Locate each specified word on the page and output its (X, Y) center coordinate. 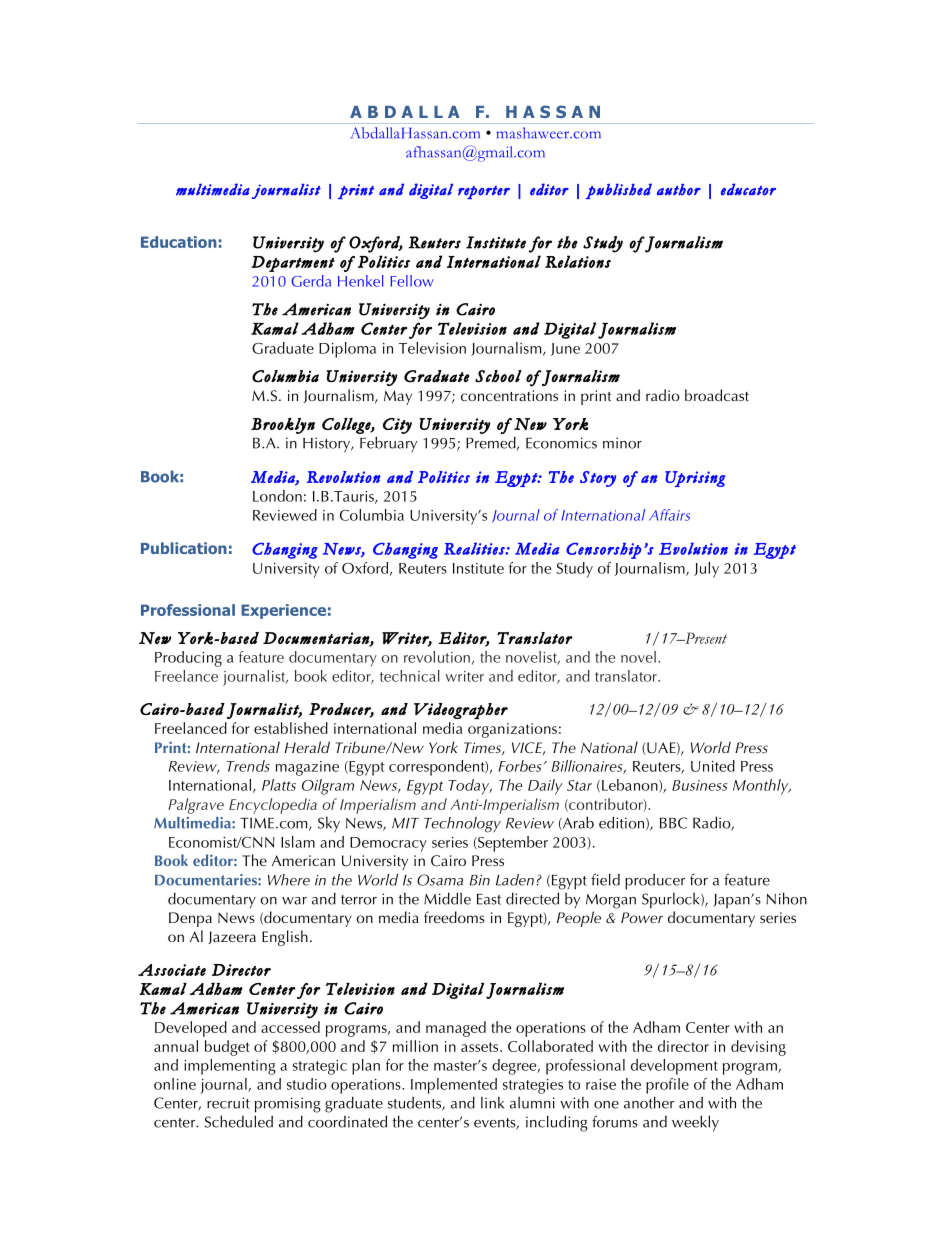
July (706, 570)
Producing (188, 659)
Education (179, 242)
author (679, 190)
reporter (484, 192)
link (492, 1103)
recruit (228, 1103)
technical (410, 676)
